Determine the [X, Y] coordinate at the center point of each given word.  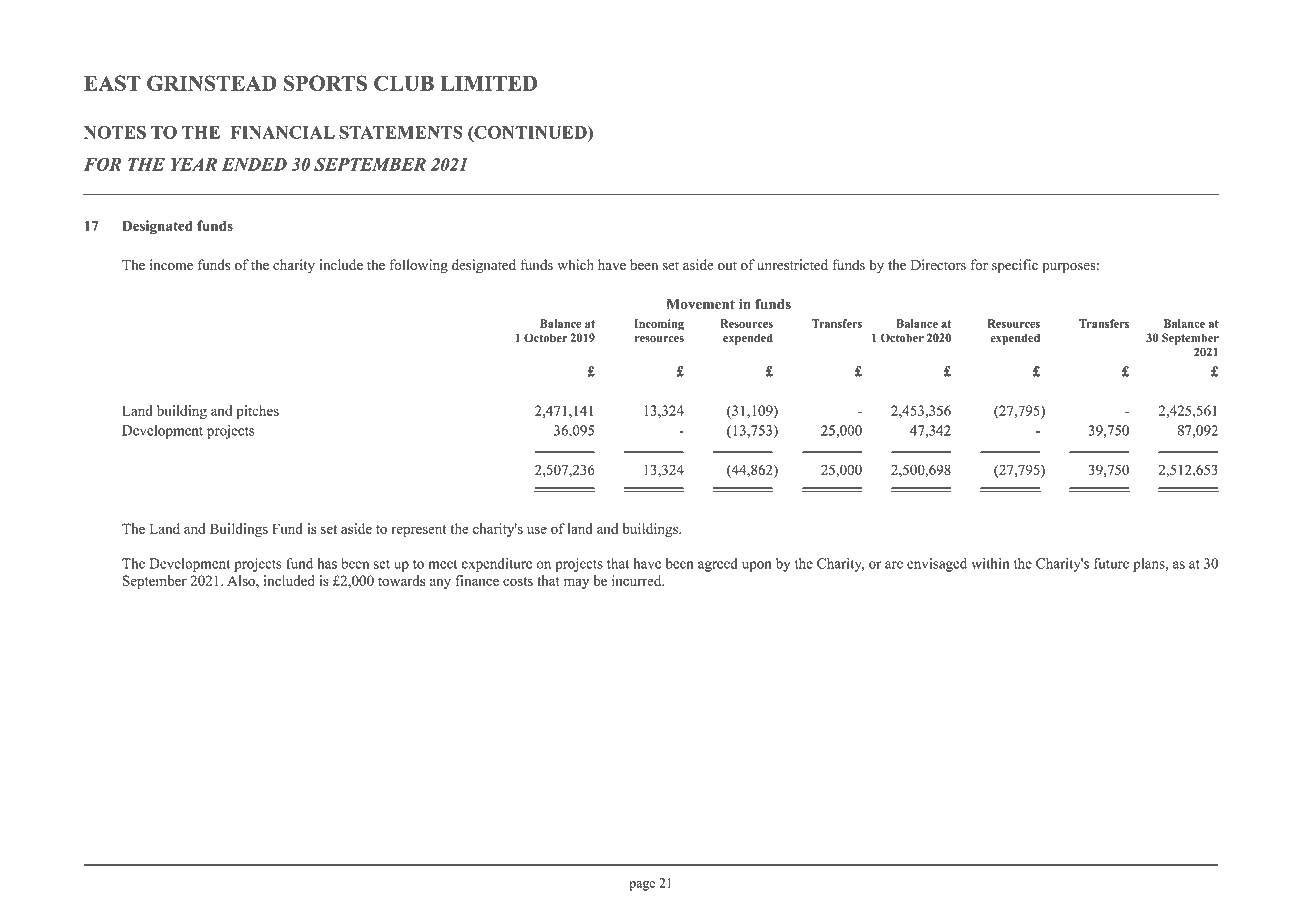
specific [1015, 266]
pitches [257, 412]
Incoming [659, 325]
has [327, 563]
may [576, 583]
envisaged [937, 565]
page [642, 886]
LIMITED [489, 83]
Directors [938, 265]
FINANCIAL [283, 132]
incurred [638, 580]
